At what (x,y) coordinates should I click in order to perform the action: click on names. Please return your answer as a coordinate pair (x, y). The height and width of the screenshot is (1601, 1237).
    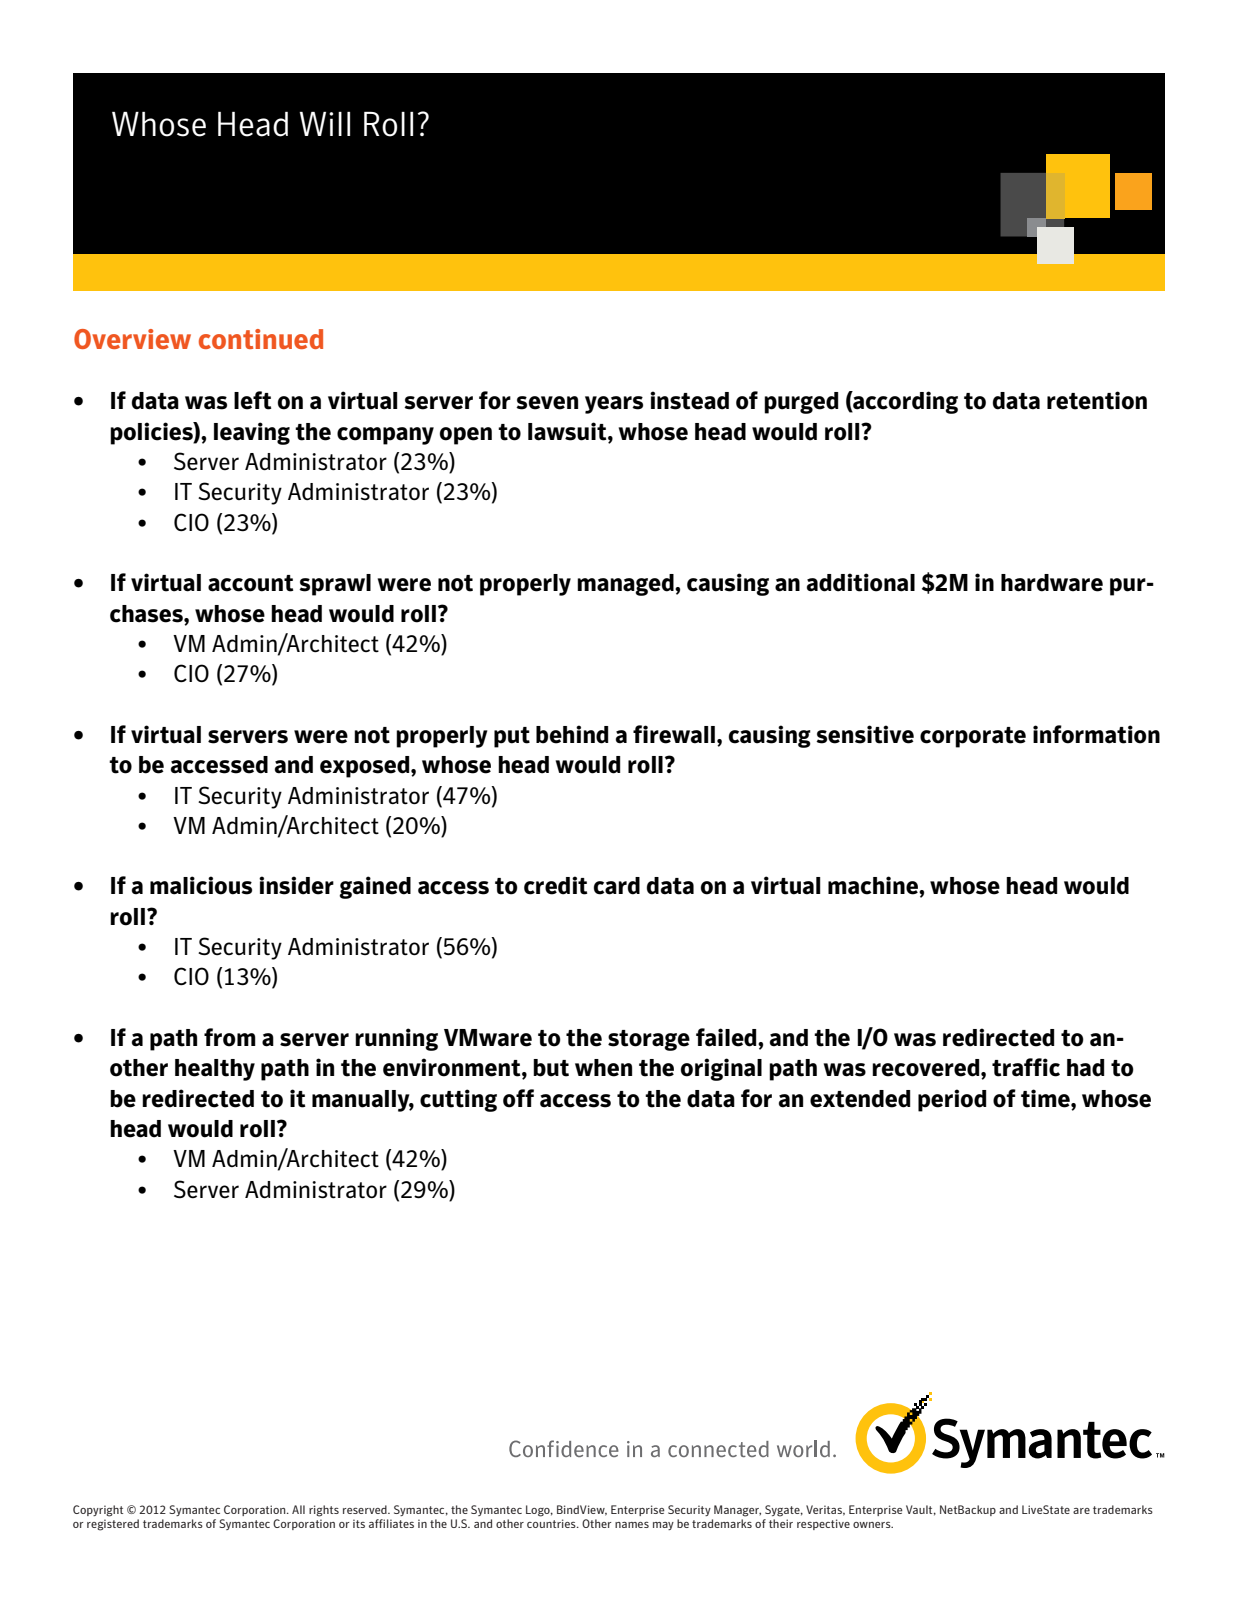
    Looking at the image, I should click on (632, 1525).
